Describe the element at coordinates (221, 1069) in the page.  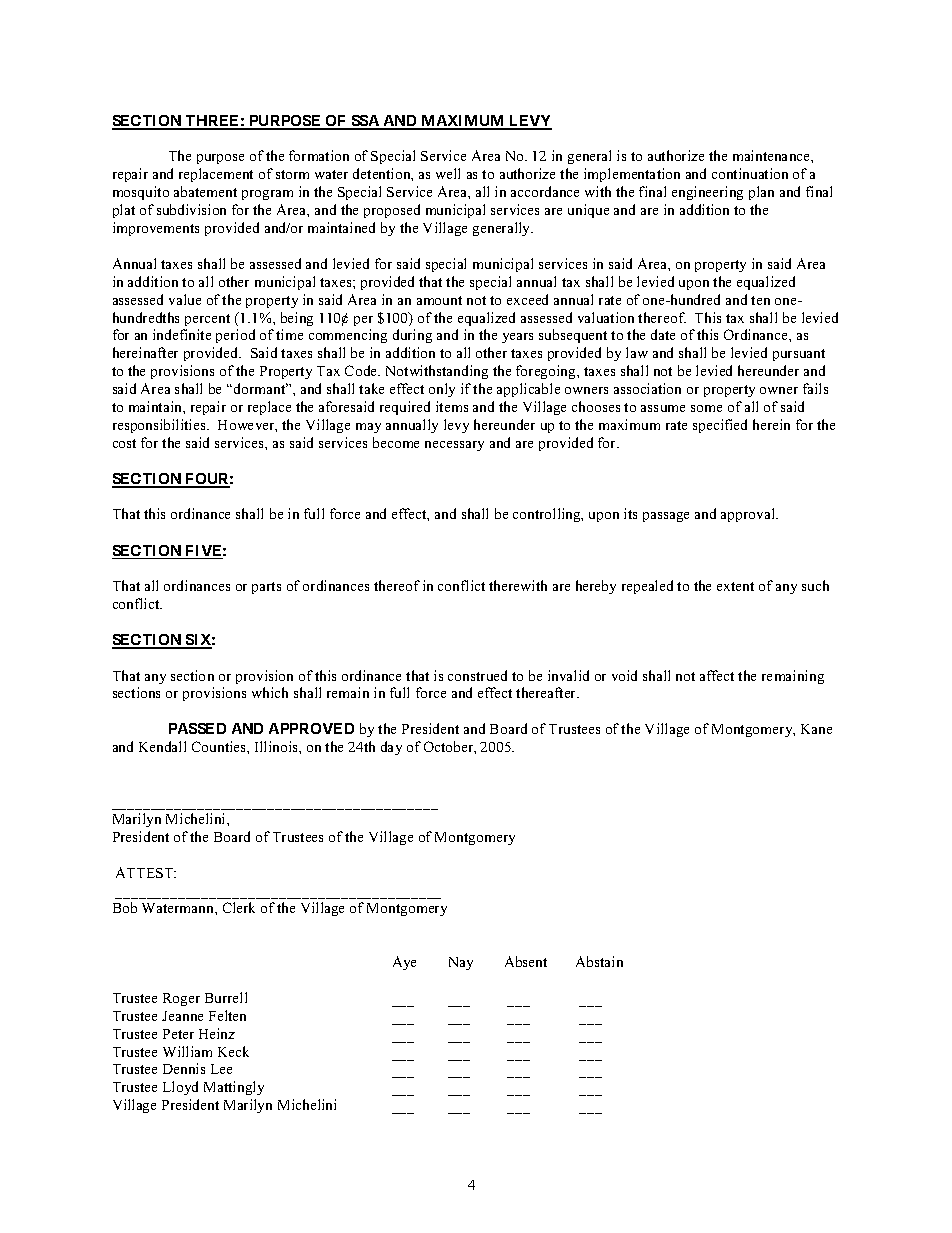
I see `Lee` at that location.
